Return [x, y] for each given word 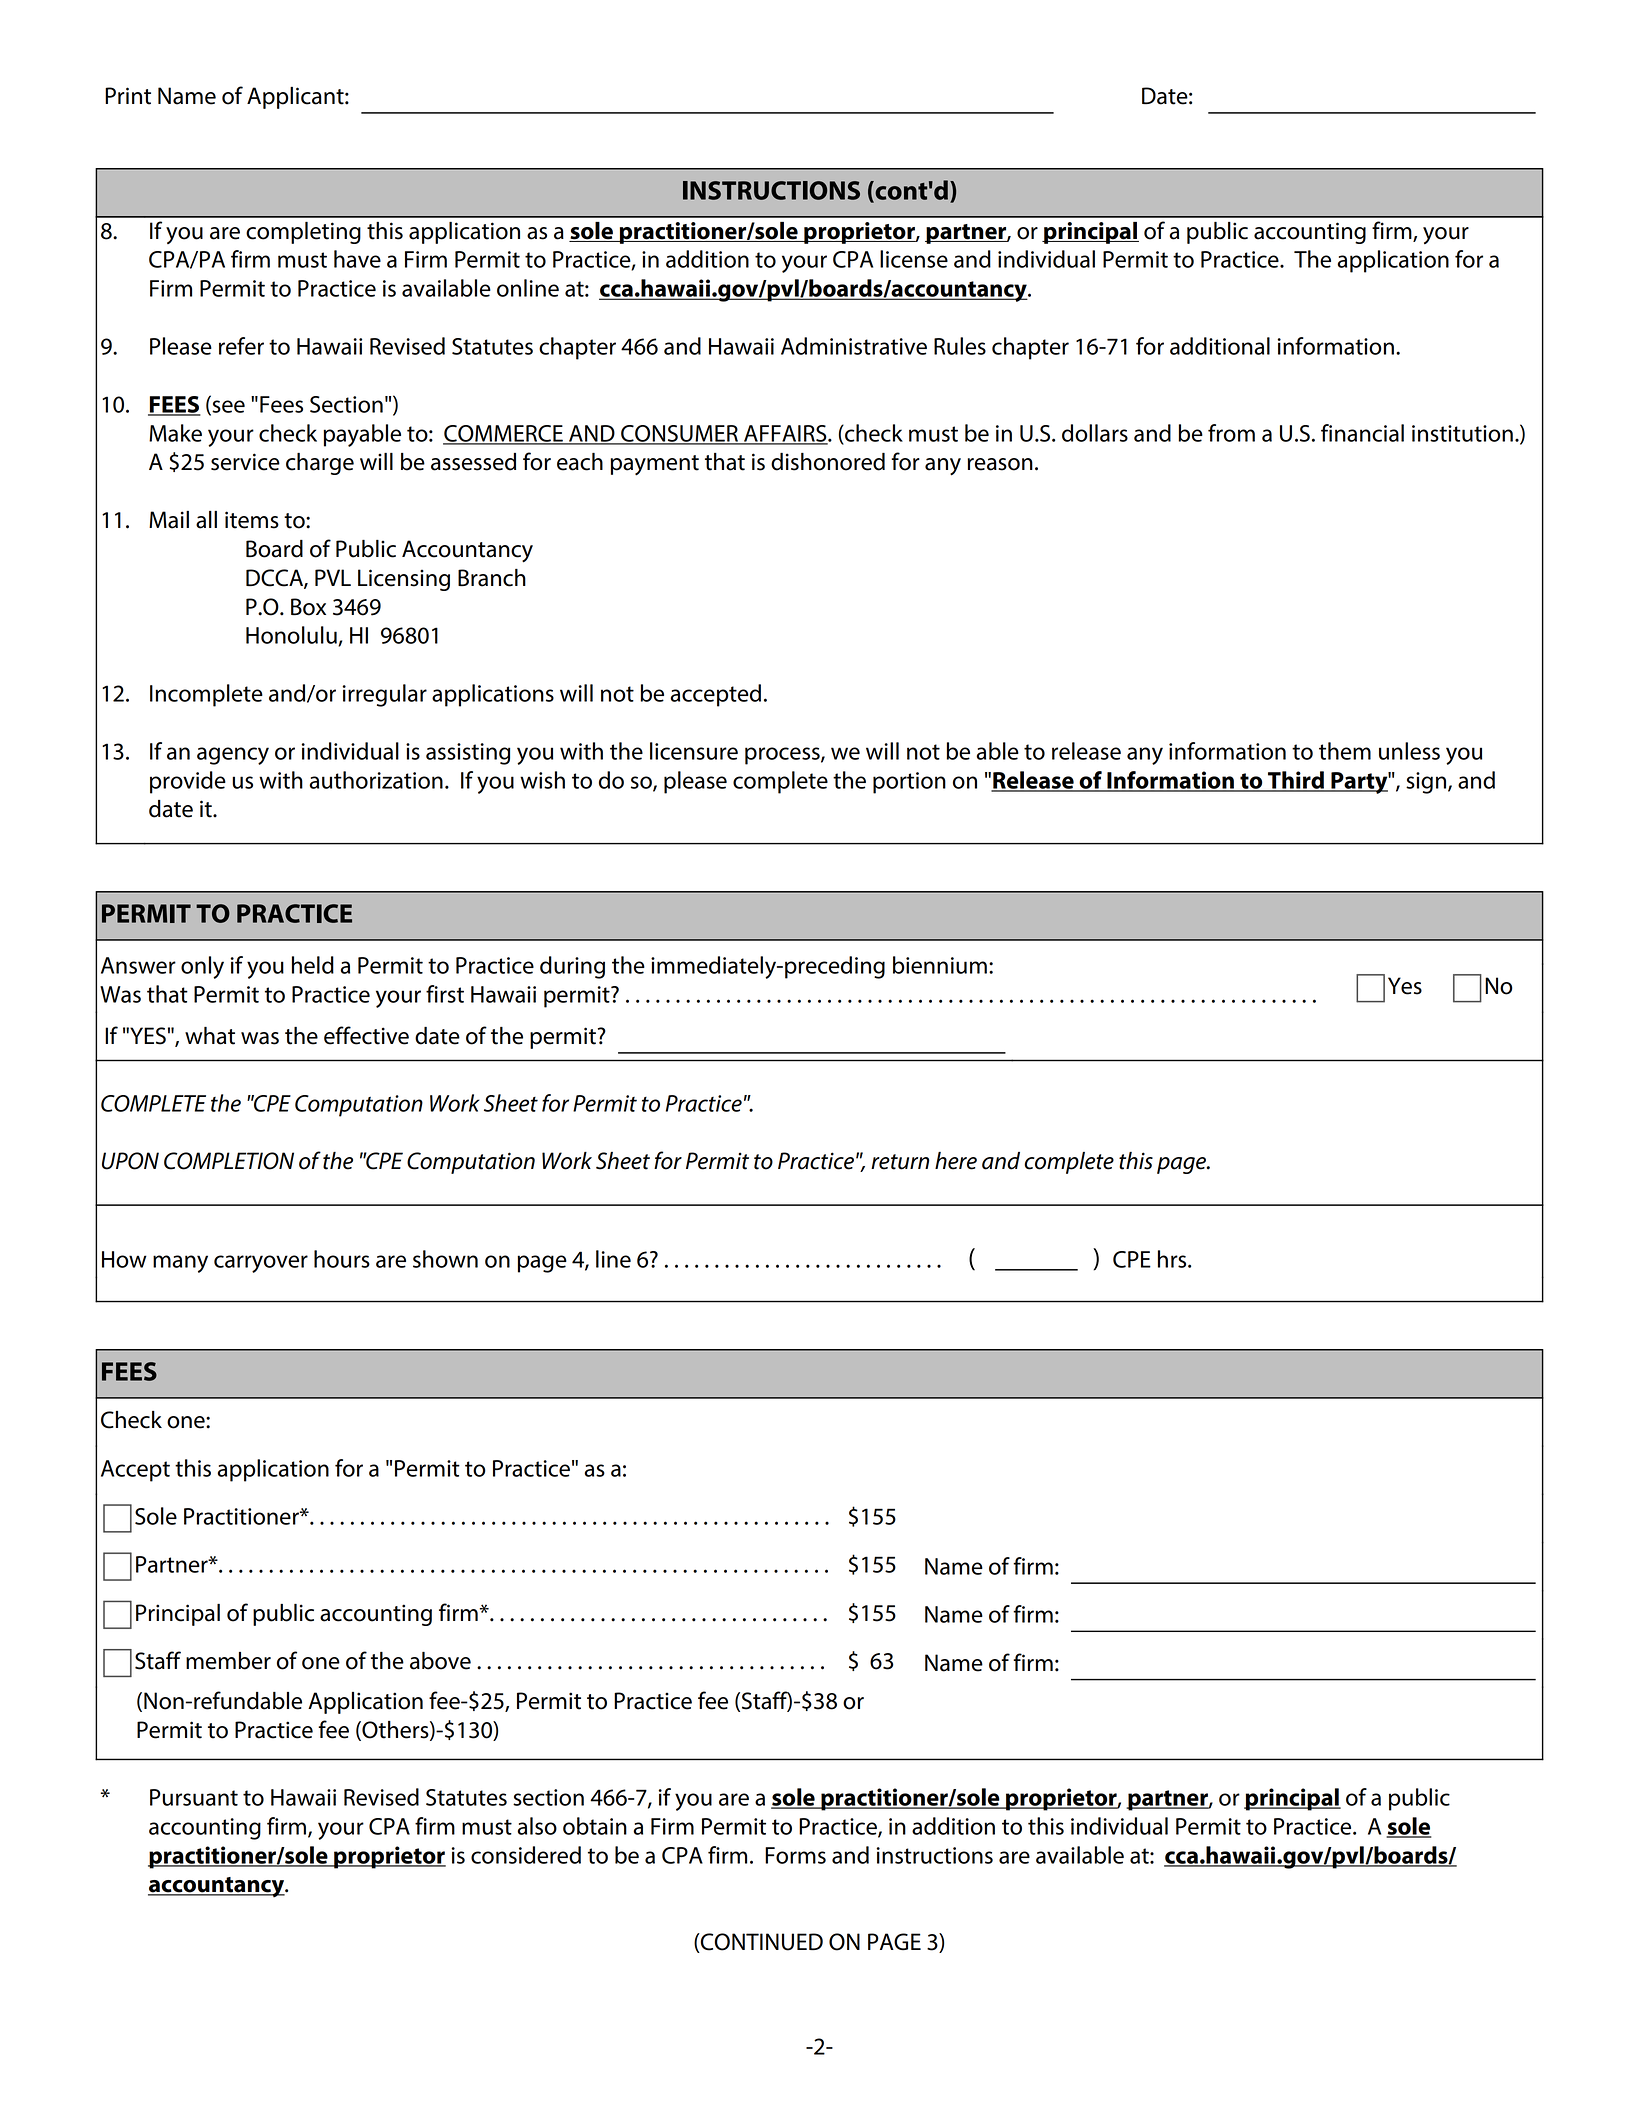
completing [303, 233]
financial [1362, 433]
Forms [795, 1855]
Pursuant [194, 1797]
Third [1296, 781]
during [572, 967]
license [914, 259]
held [313, 965]
